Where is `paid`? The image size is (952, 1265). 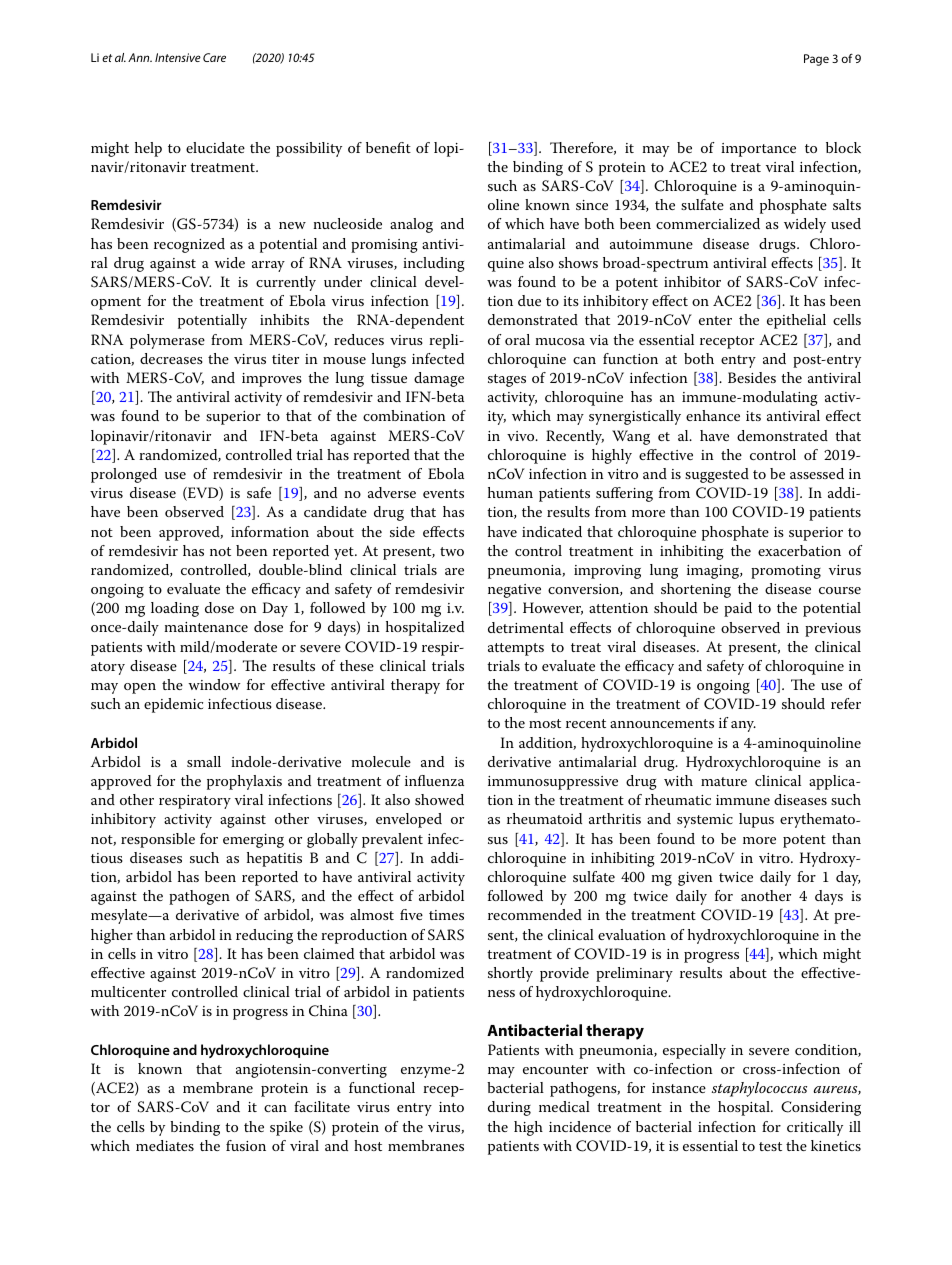
paid is located at coordinates (738, 609).
